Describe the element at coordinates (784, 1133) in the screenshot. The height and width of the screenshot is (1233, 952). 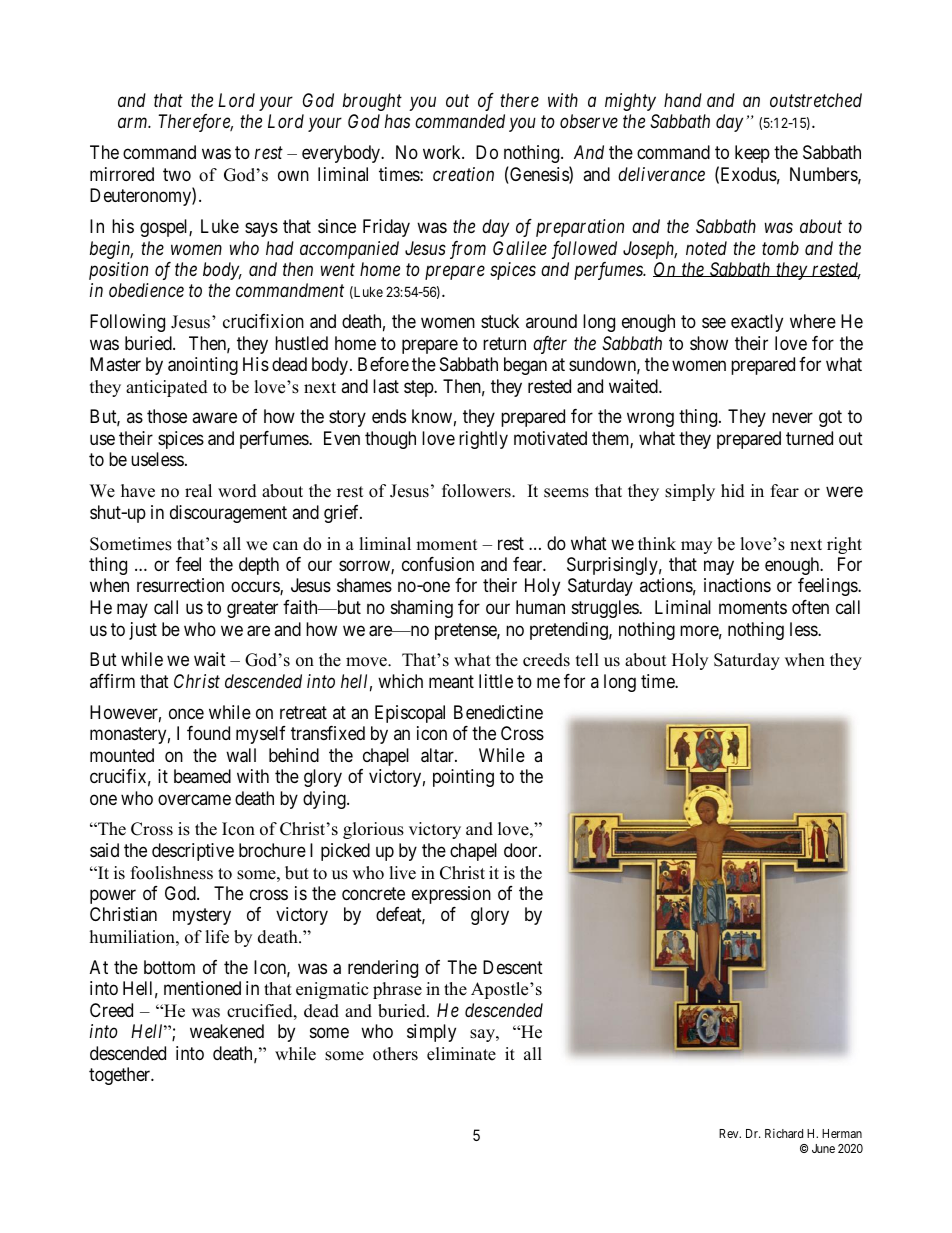
I see `Richard` at that location.
